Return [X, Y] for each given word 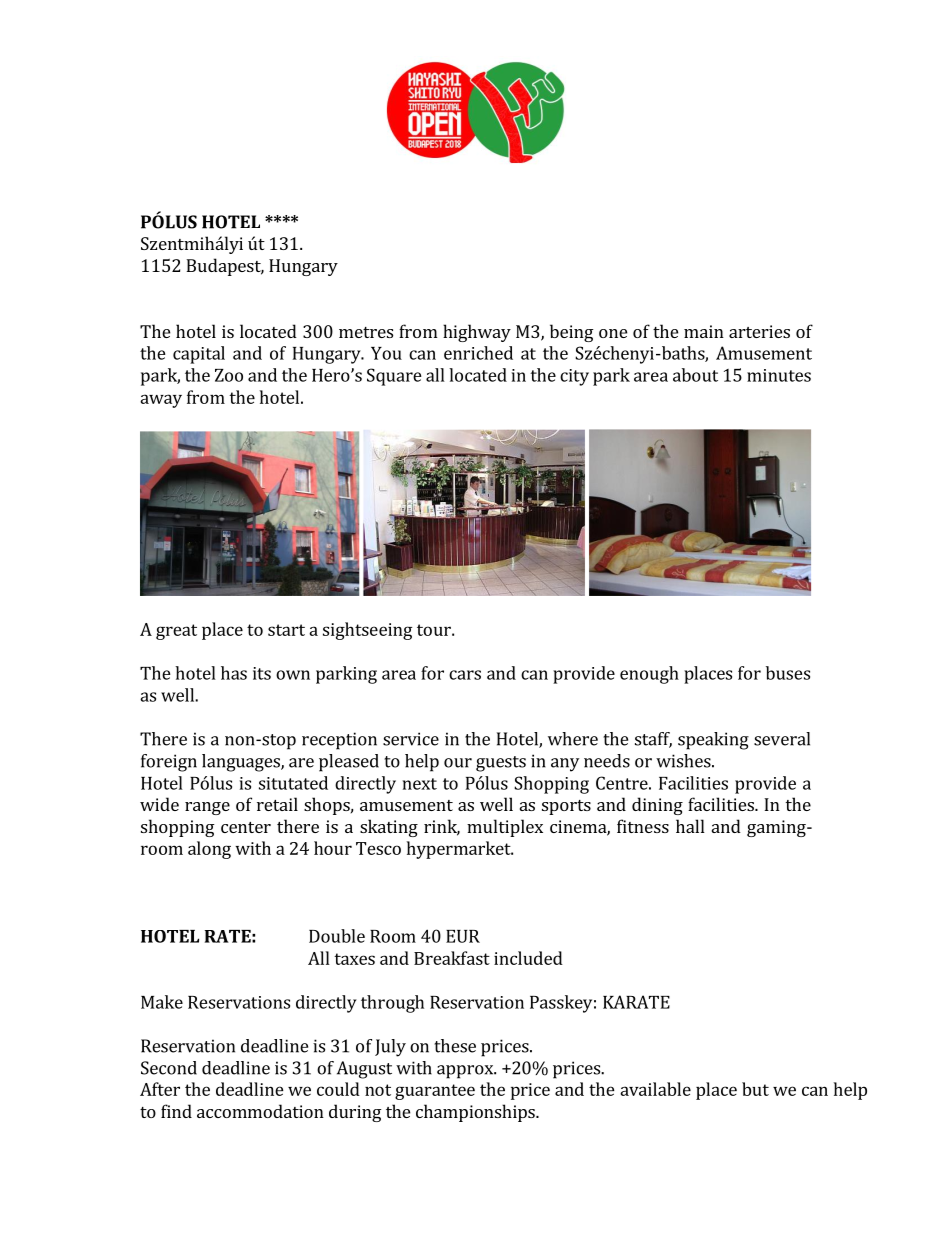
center [246, 827]
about [695, 375]
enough [649, 675]
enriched [478, 353]
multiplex [505, 828]
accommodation [260, 1111]
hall [690, 826]
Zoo [229, 375]
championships [476, 1113]
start [286, 630]
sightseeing [367, 631]
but [755, 1089]
